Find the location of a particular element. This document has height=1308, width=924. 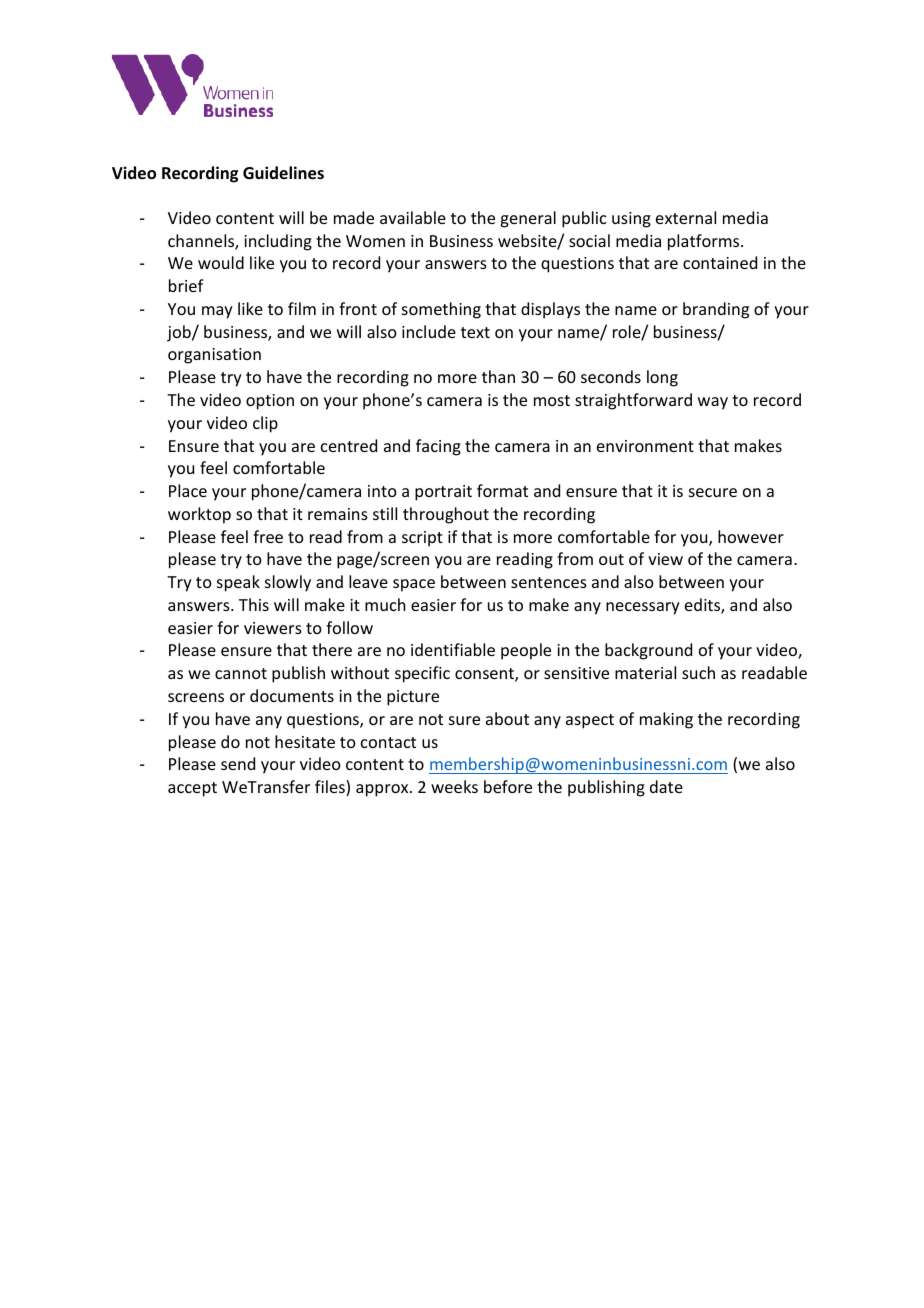

Guidelines is located at coordinates (283, 173).
